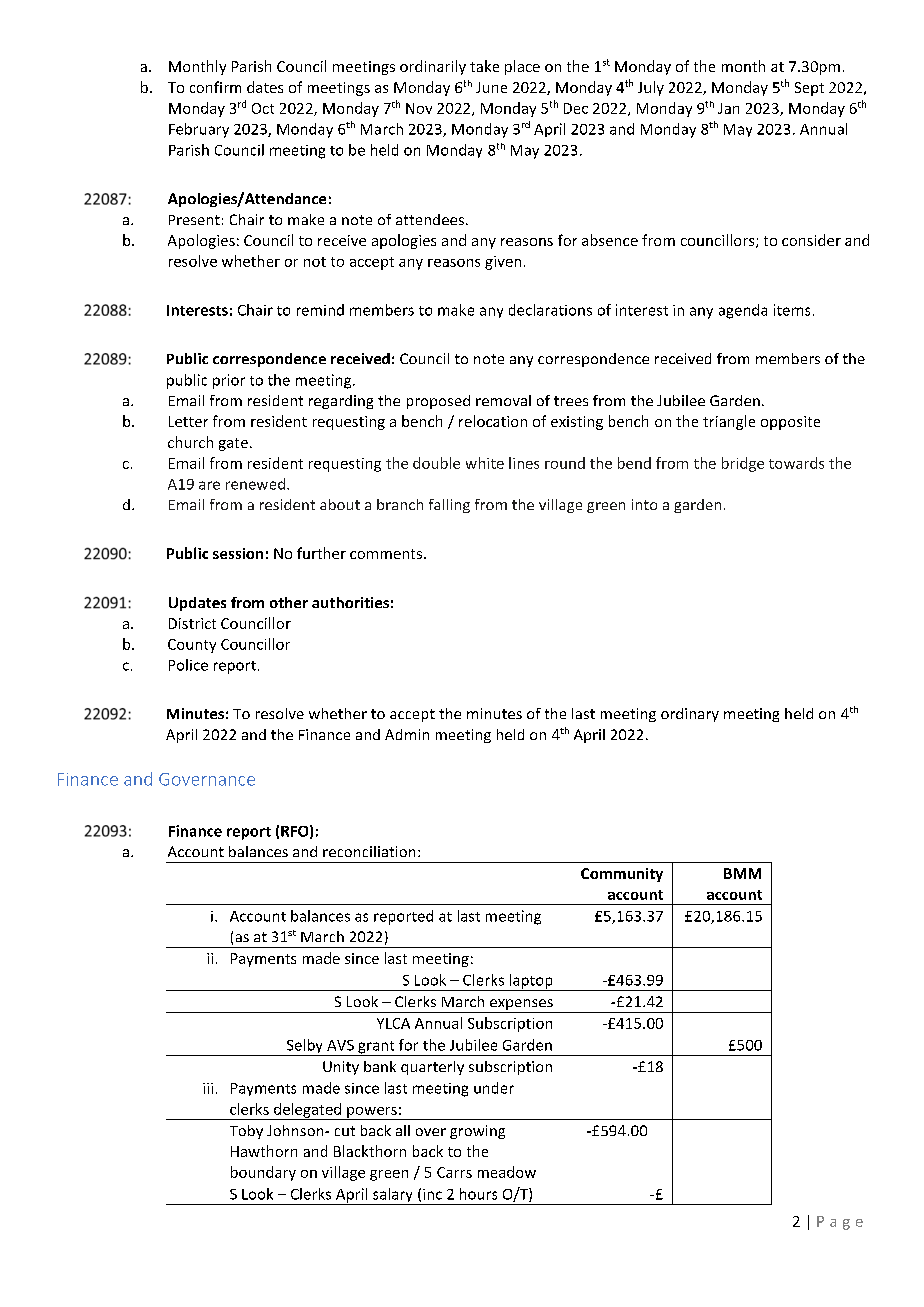 The width and height of the screenshot is (924, 1307). Describe the element at coordinates (494, 1088) in the screenshot. I see `under` at that location.
